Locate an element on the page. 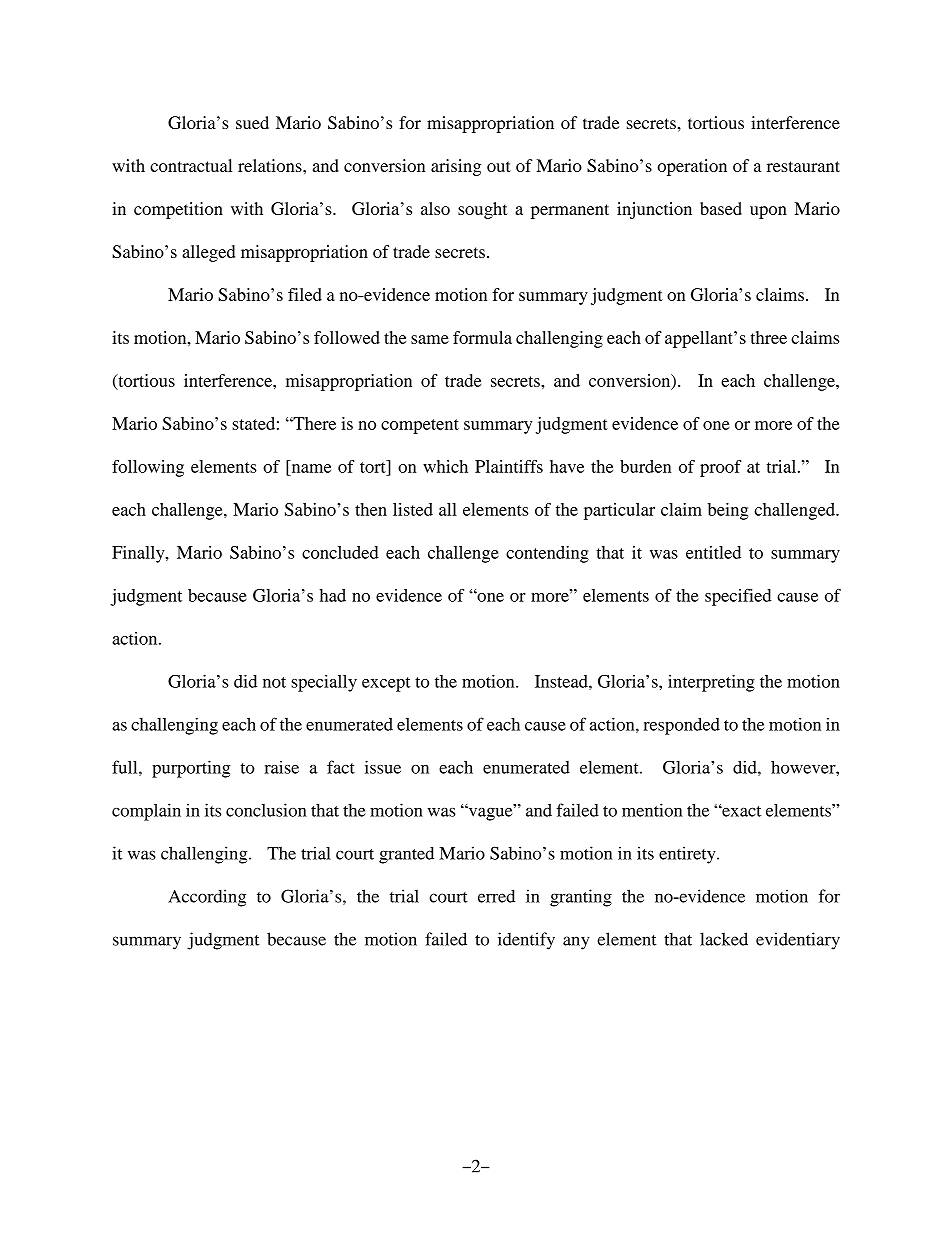 The width and height of the document is (952, 1233). erred is located at coordinates (496, 896).
